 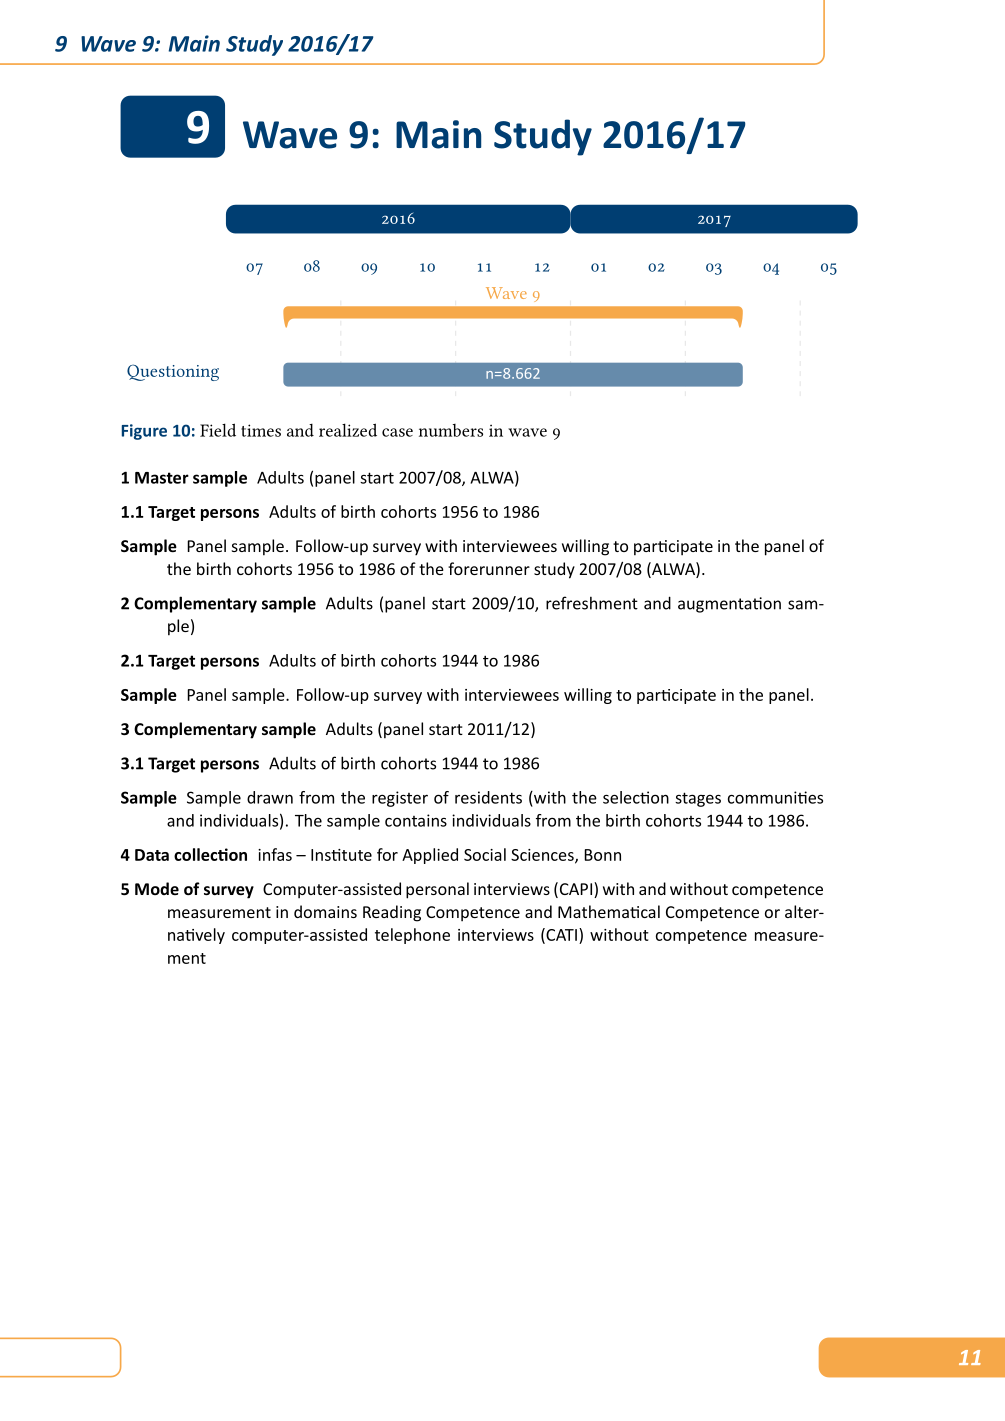 What do you see at coordinates (489, 568) in the screenshot?
I see `forerunner` at bounding box center [489, 568].
